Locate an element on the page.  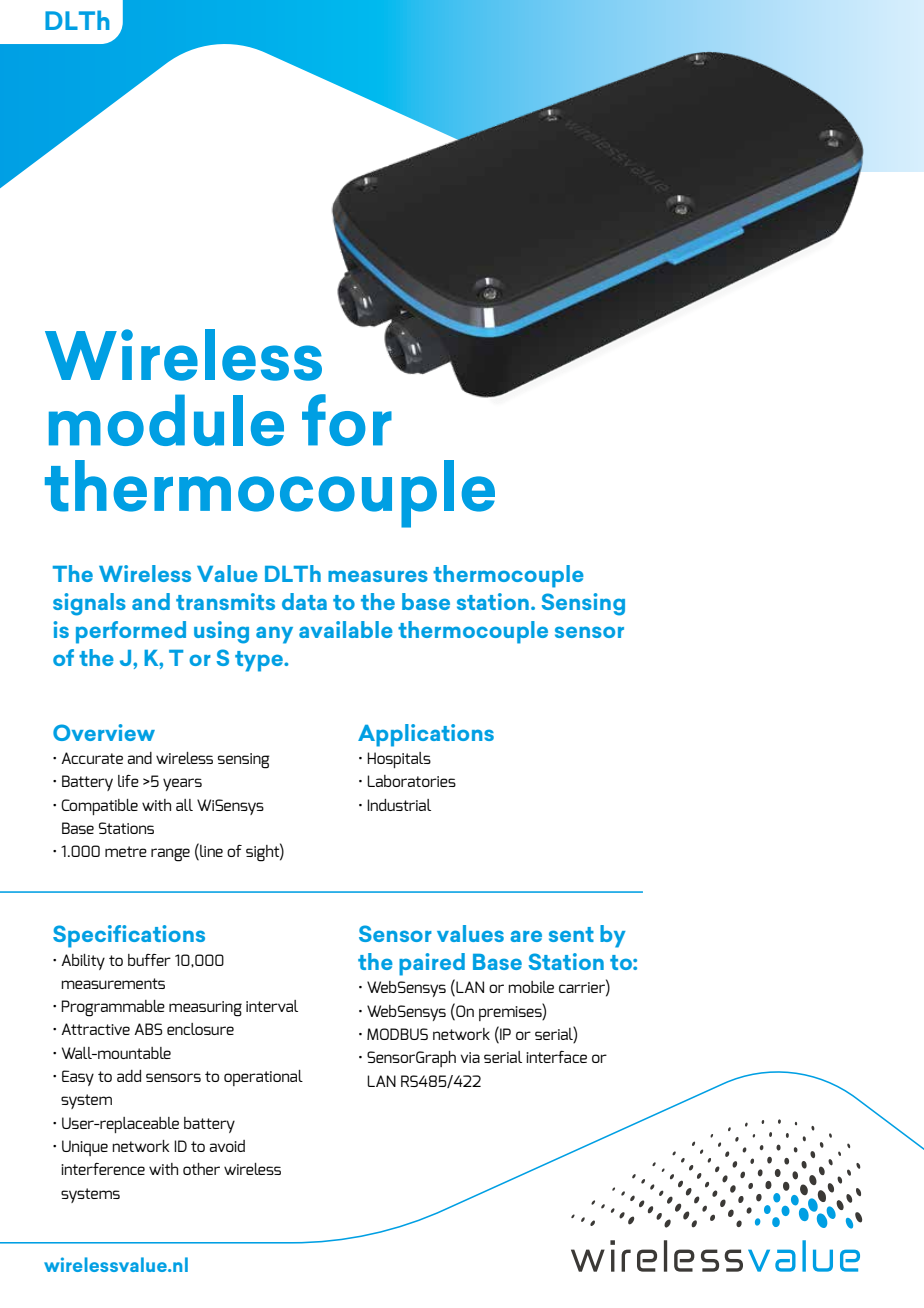
mobile is located at coordinates (531, 987).
